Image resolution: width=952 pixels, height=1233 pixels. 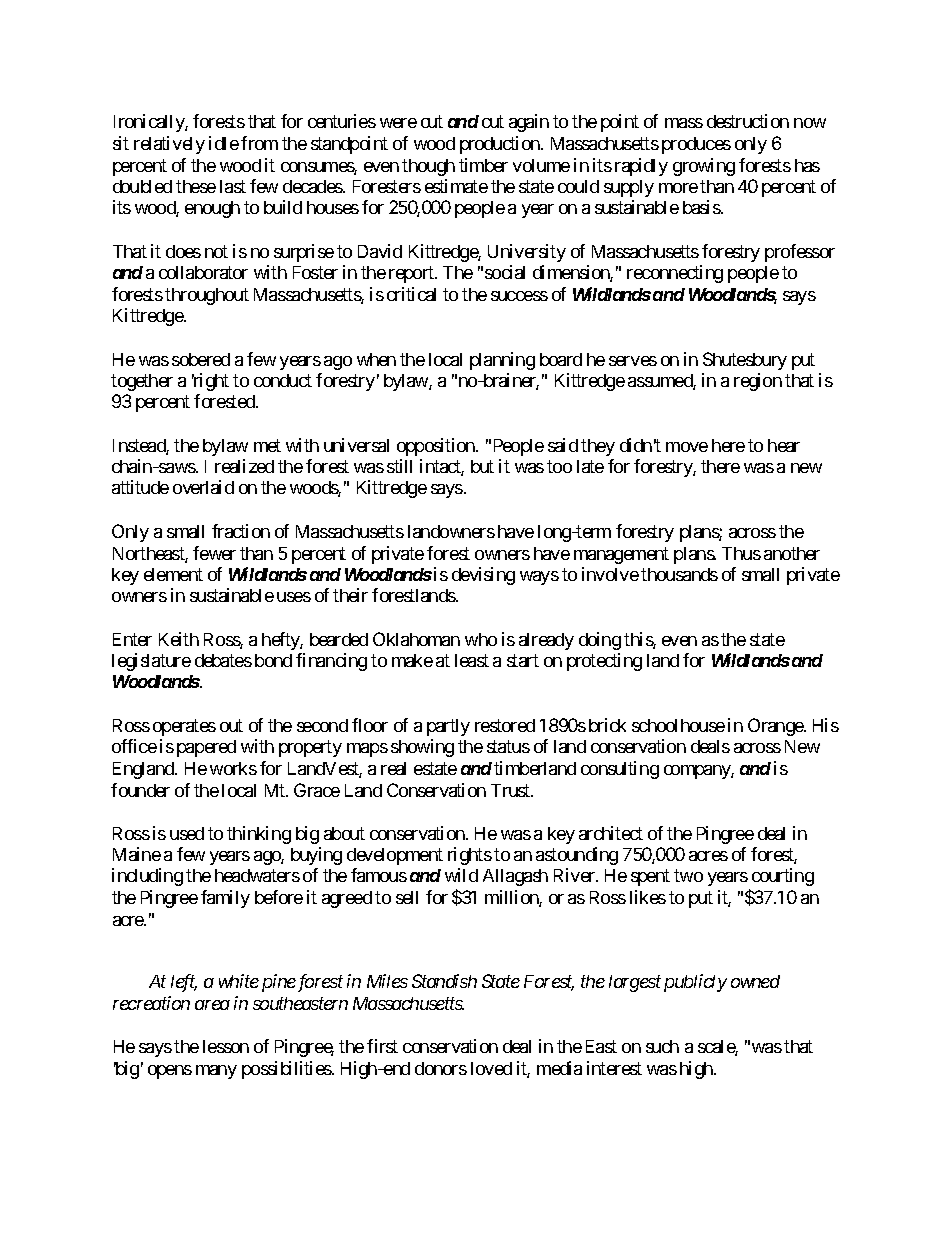 What do you see at coordinates (226, 1046) in the screenshot?
I see `lesson` at bounding box center [226, 1046].
